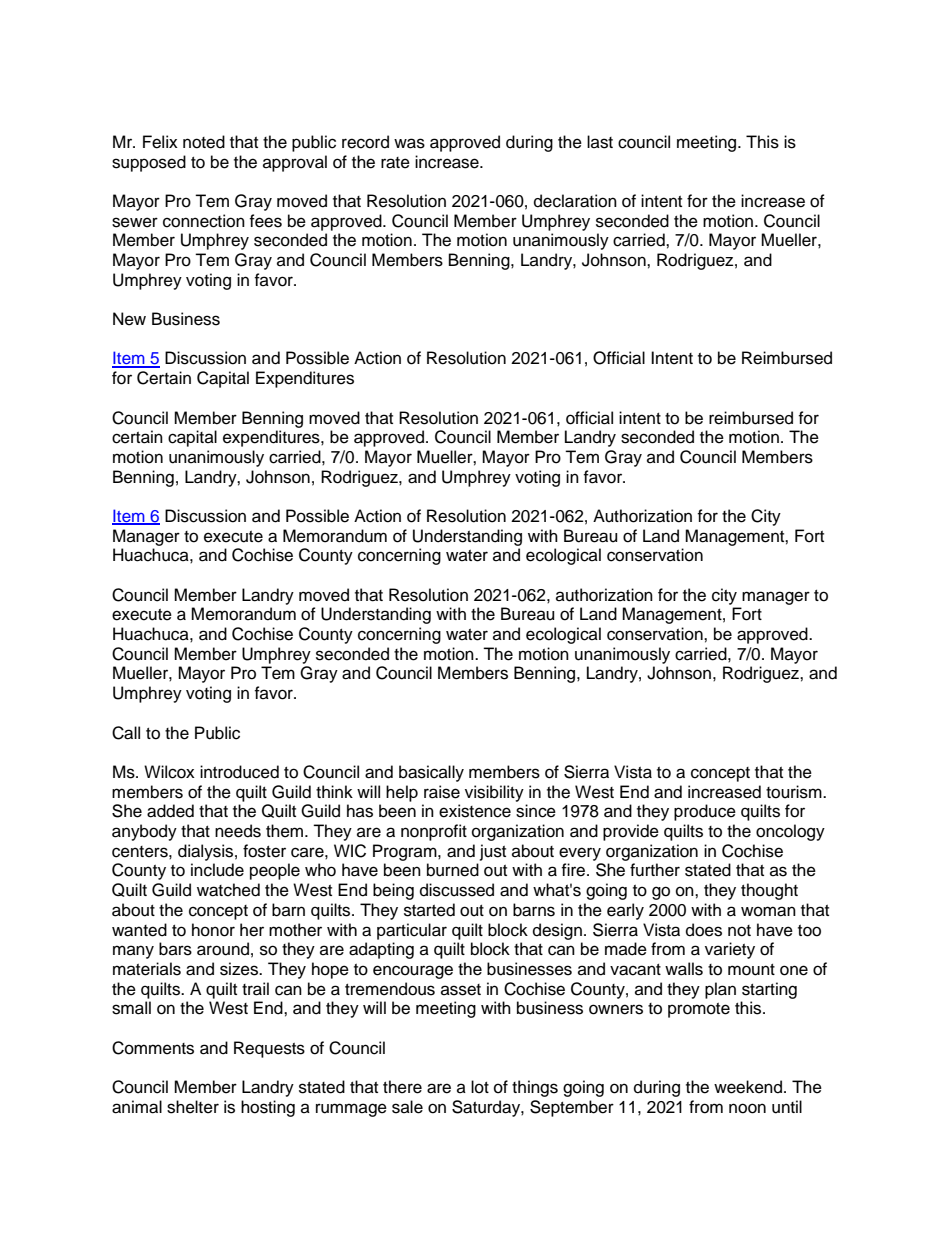 This screenshot has width=952, height=1233. Describe the element at coordinates (480, 1087) in the screenshot. I see `lot` at that location.
